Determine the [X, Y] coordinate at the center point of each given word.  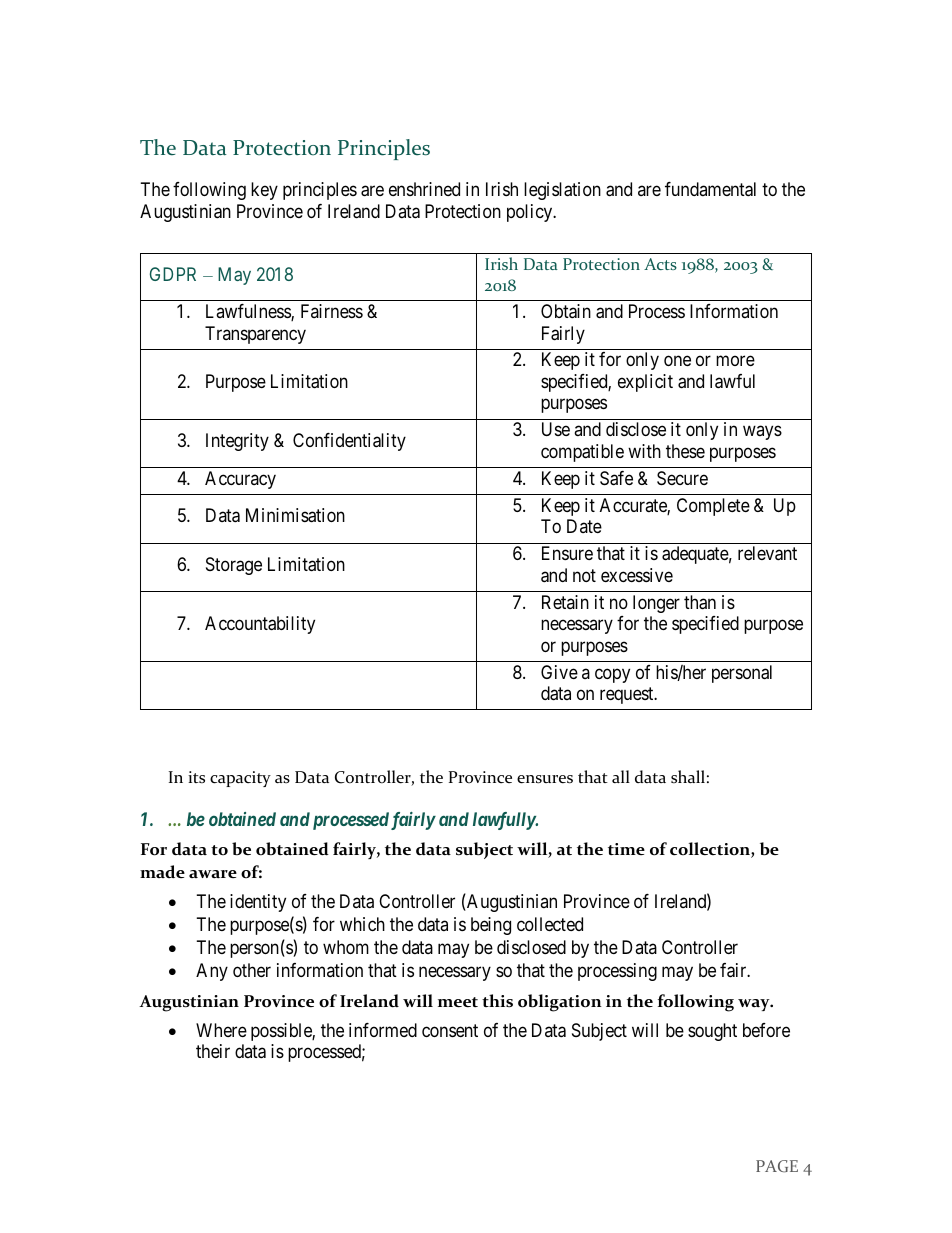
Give [559, 672]
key [264, 191]
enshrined [424, 189]
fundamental [710, 189]
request [628, 695]
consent [450, 1030]
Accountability [260, 625]
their [213, 1051]
